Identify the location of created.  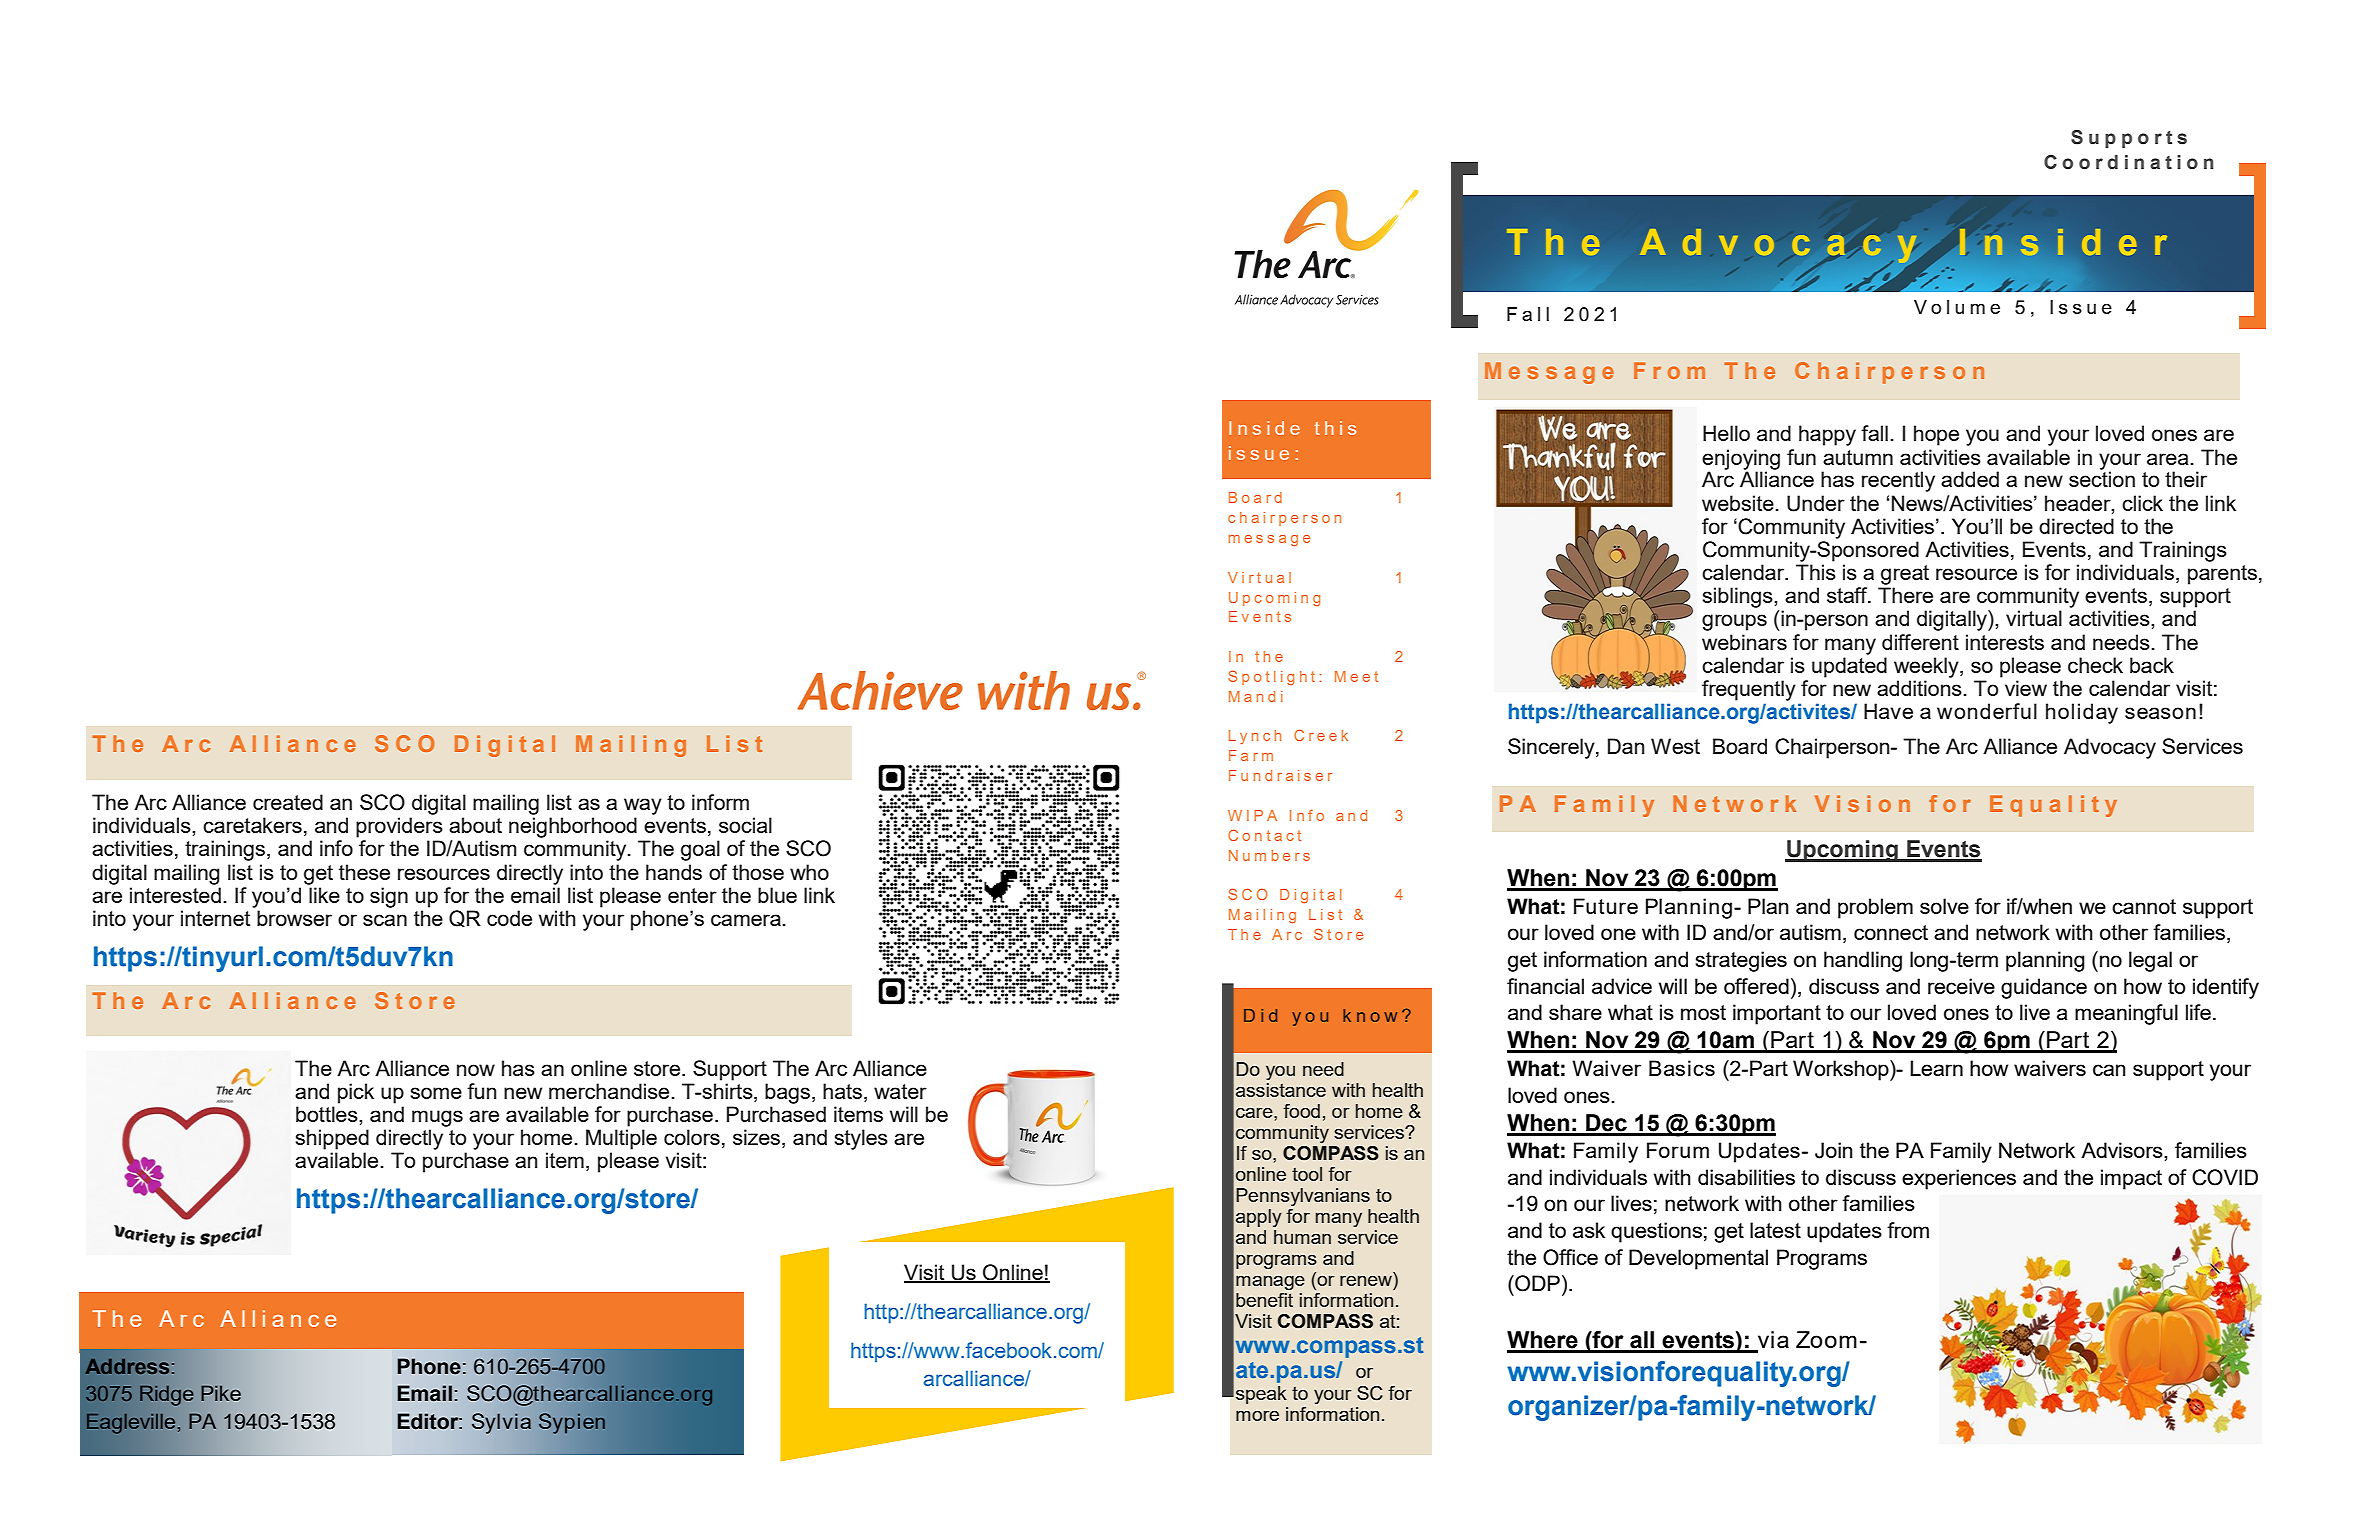
(288, 802).
